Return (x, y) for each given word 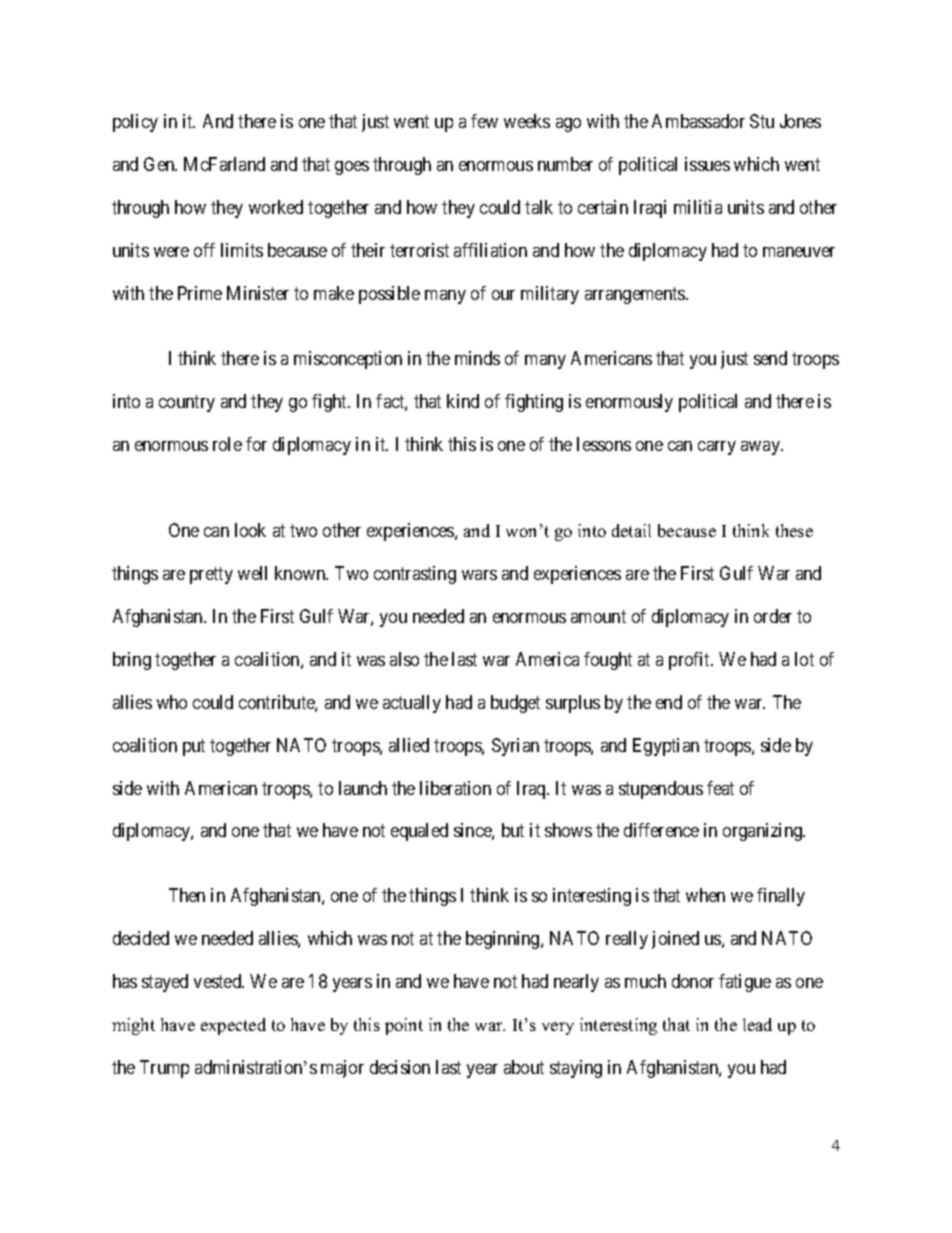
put (194, 747)
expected (233, 1026)
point (404, 1026)
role (227, 444)
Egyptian (666, 747)
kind (463, 401)
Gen (160, 164)
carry (717, 448)
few (484, 121)
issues (707, 164)
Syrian (515, 747)
